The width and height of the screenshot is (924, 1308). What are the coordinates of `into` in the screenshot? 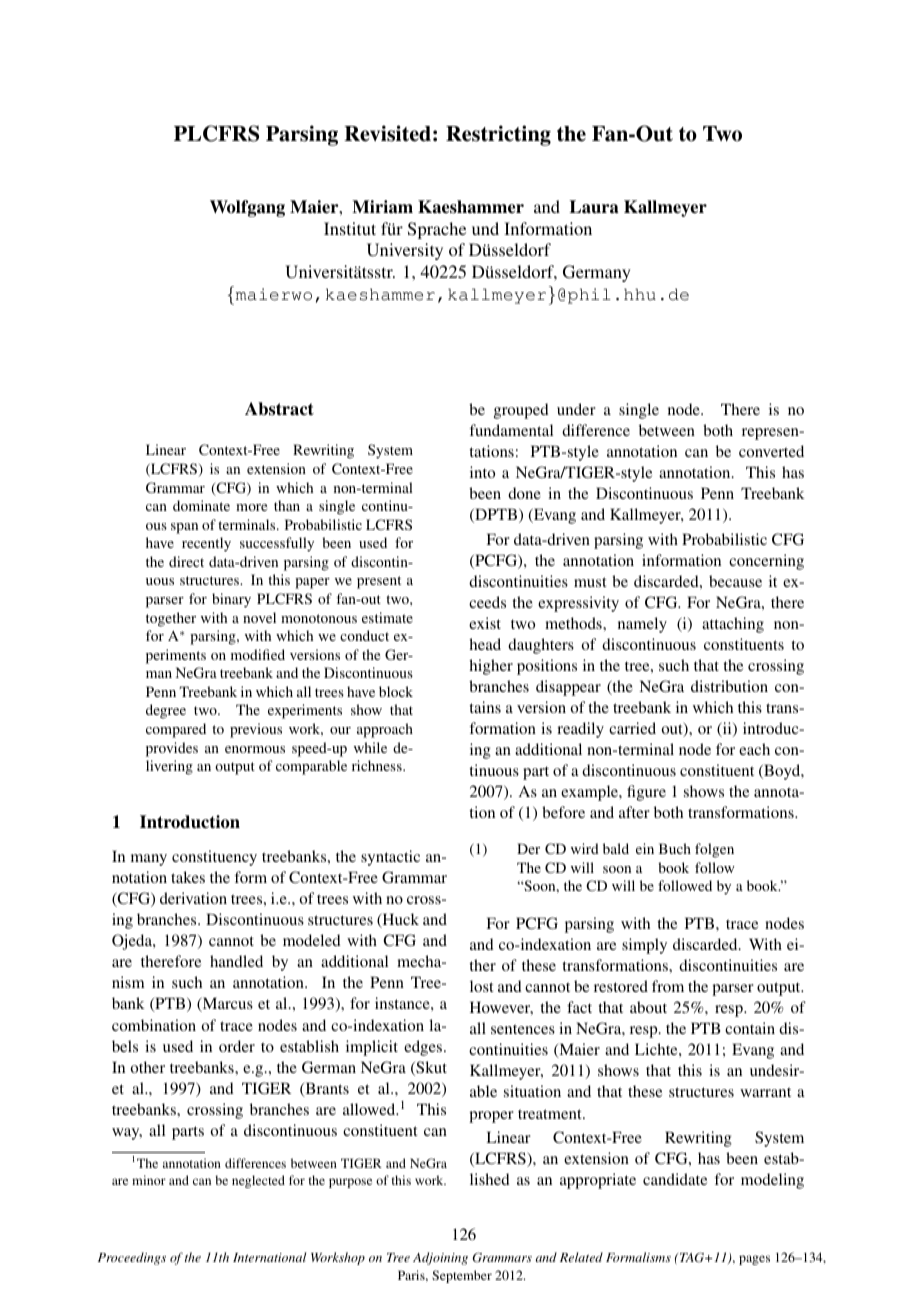 It's located at (482, 472).
